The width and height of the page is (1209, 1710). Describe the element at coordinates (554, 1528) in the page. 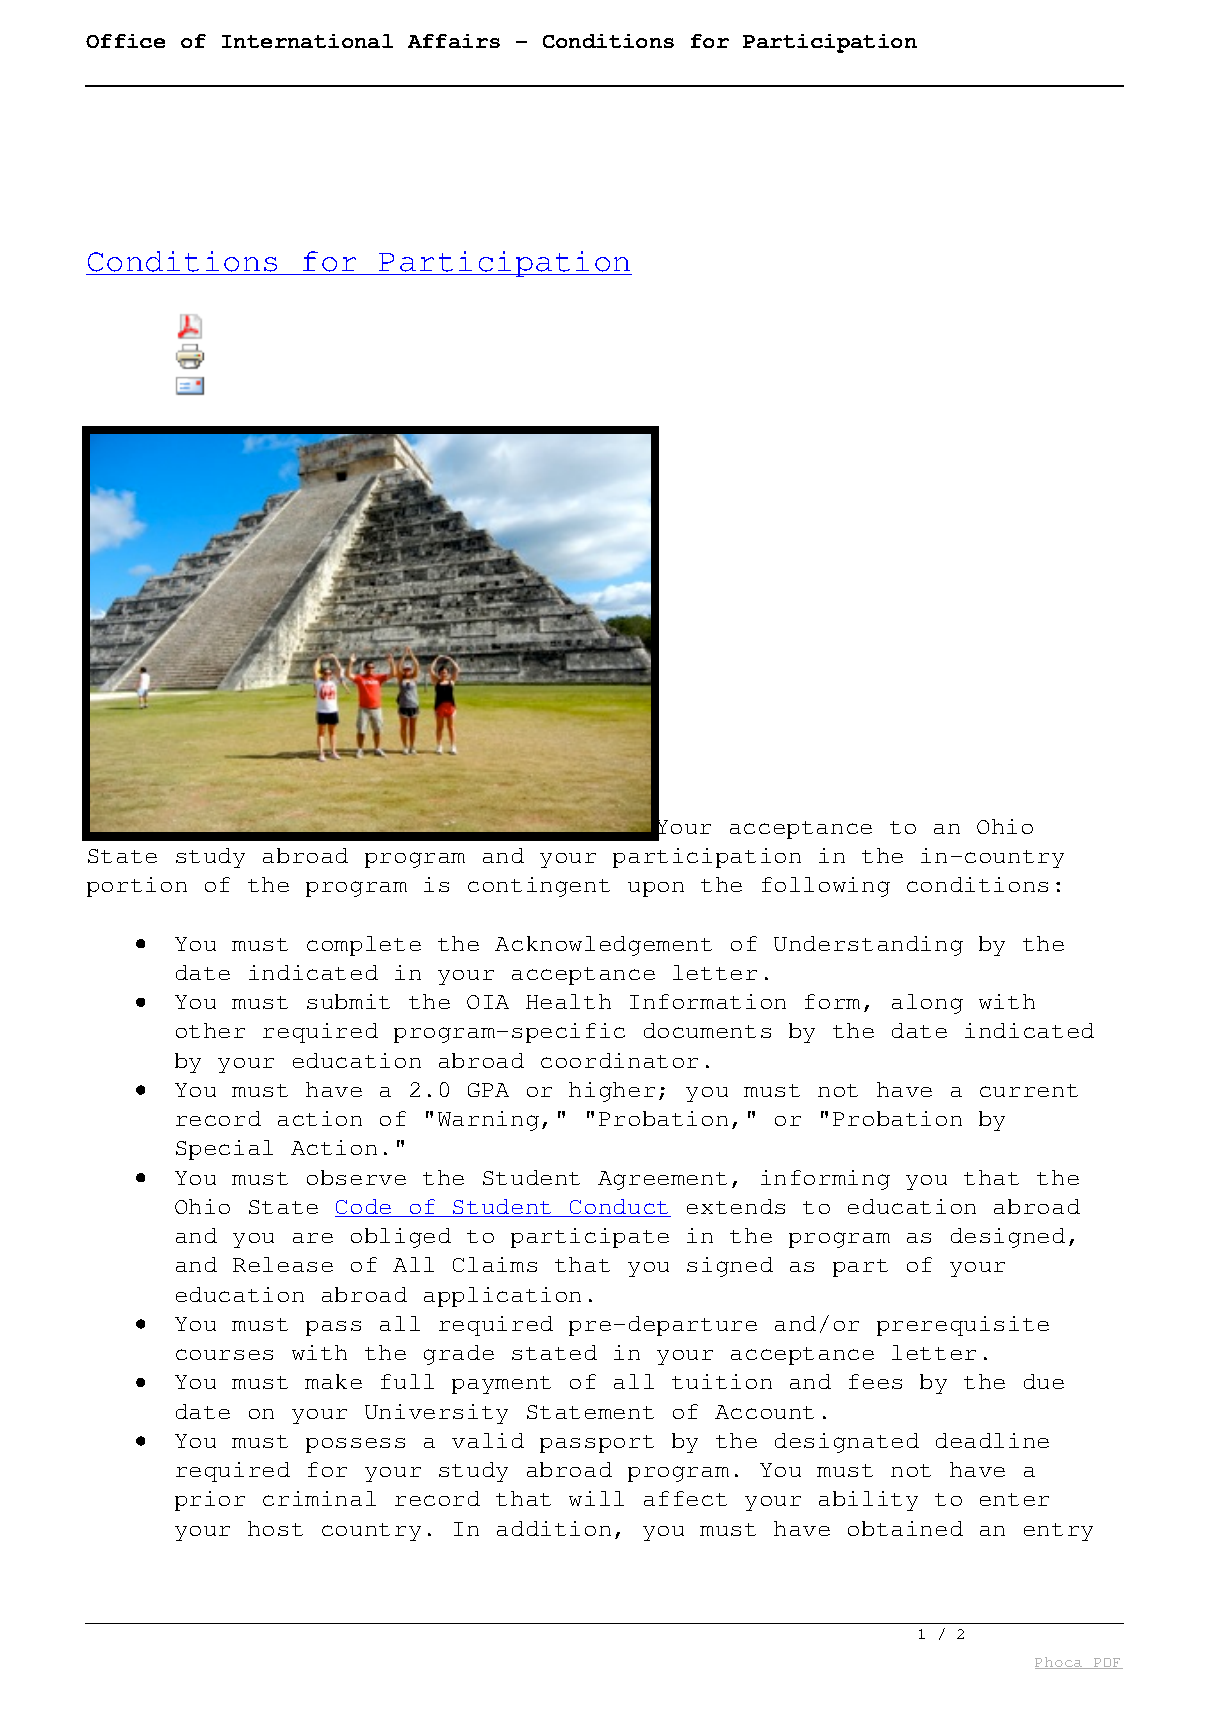

I see `addition` at that location.
